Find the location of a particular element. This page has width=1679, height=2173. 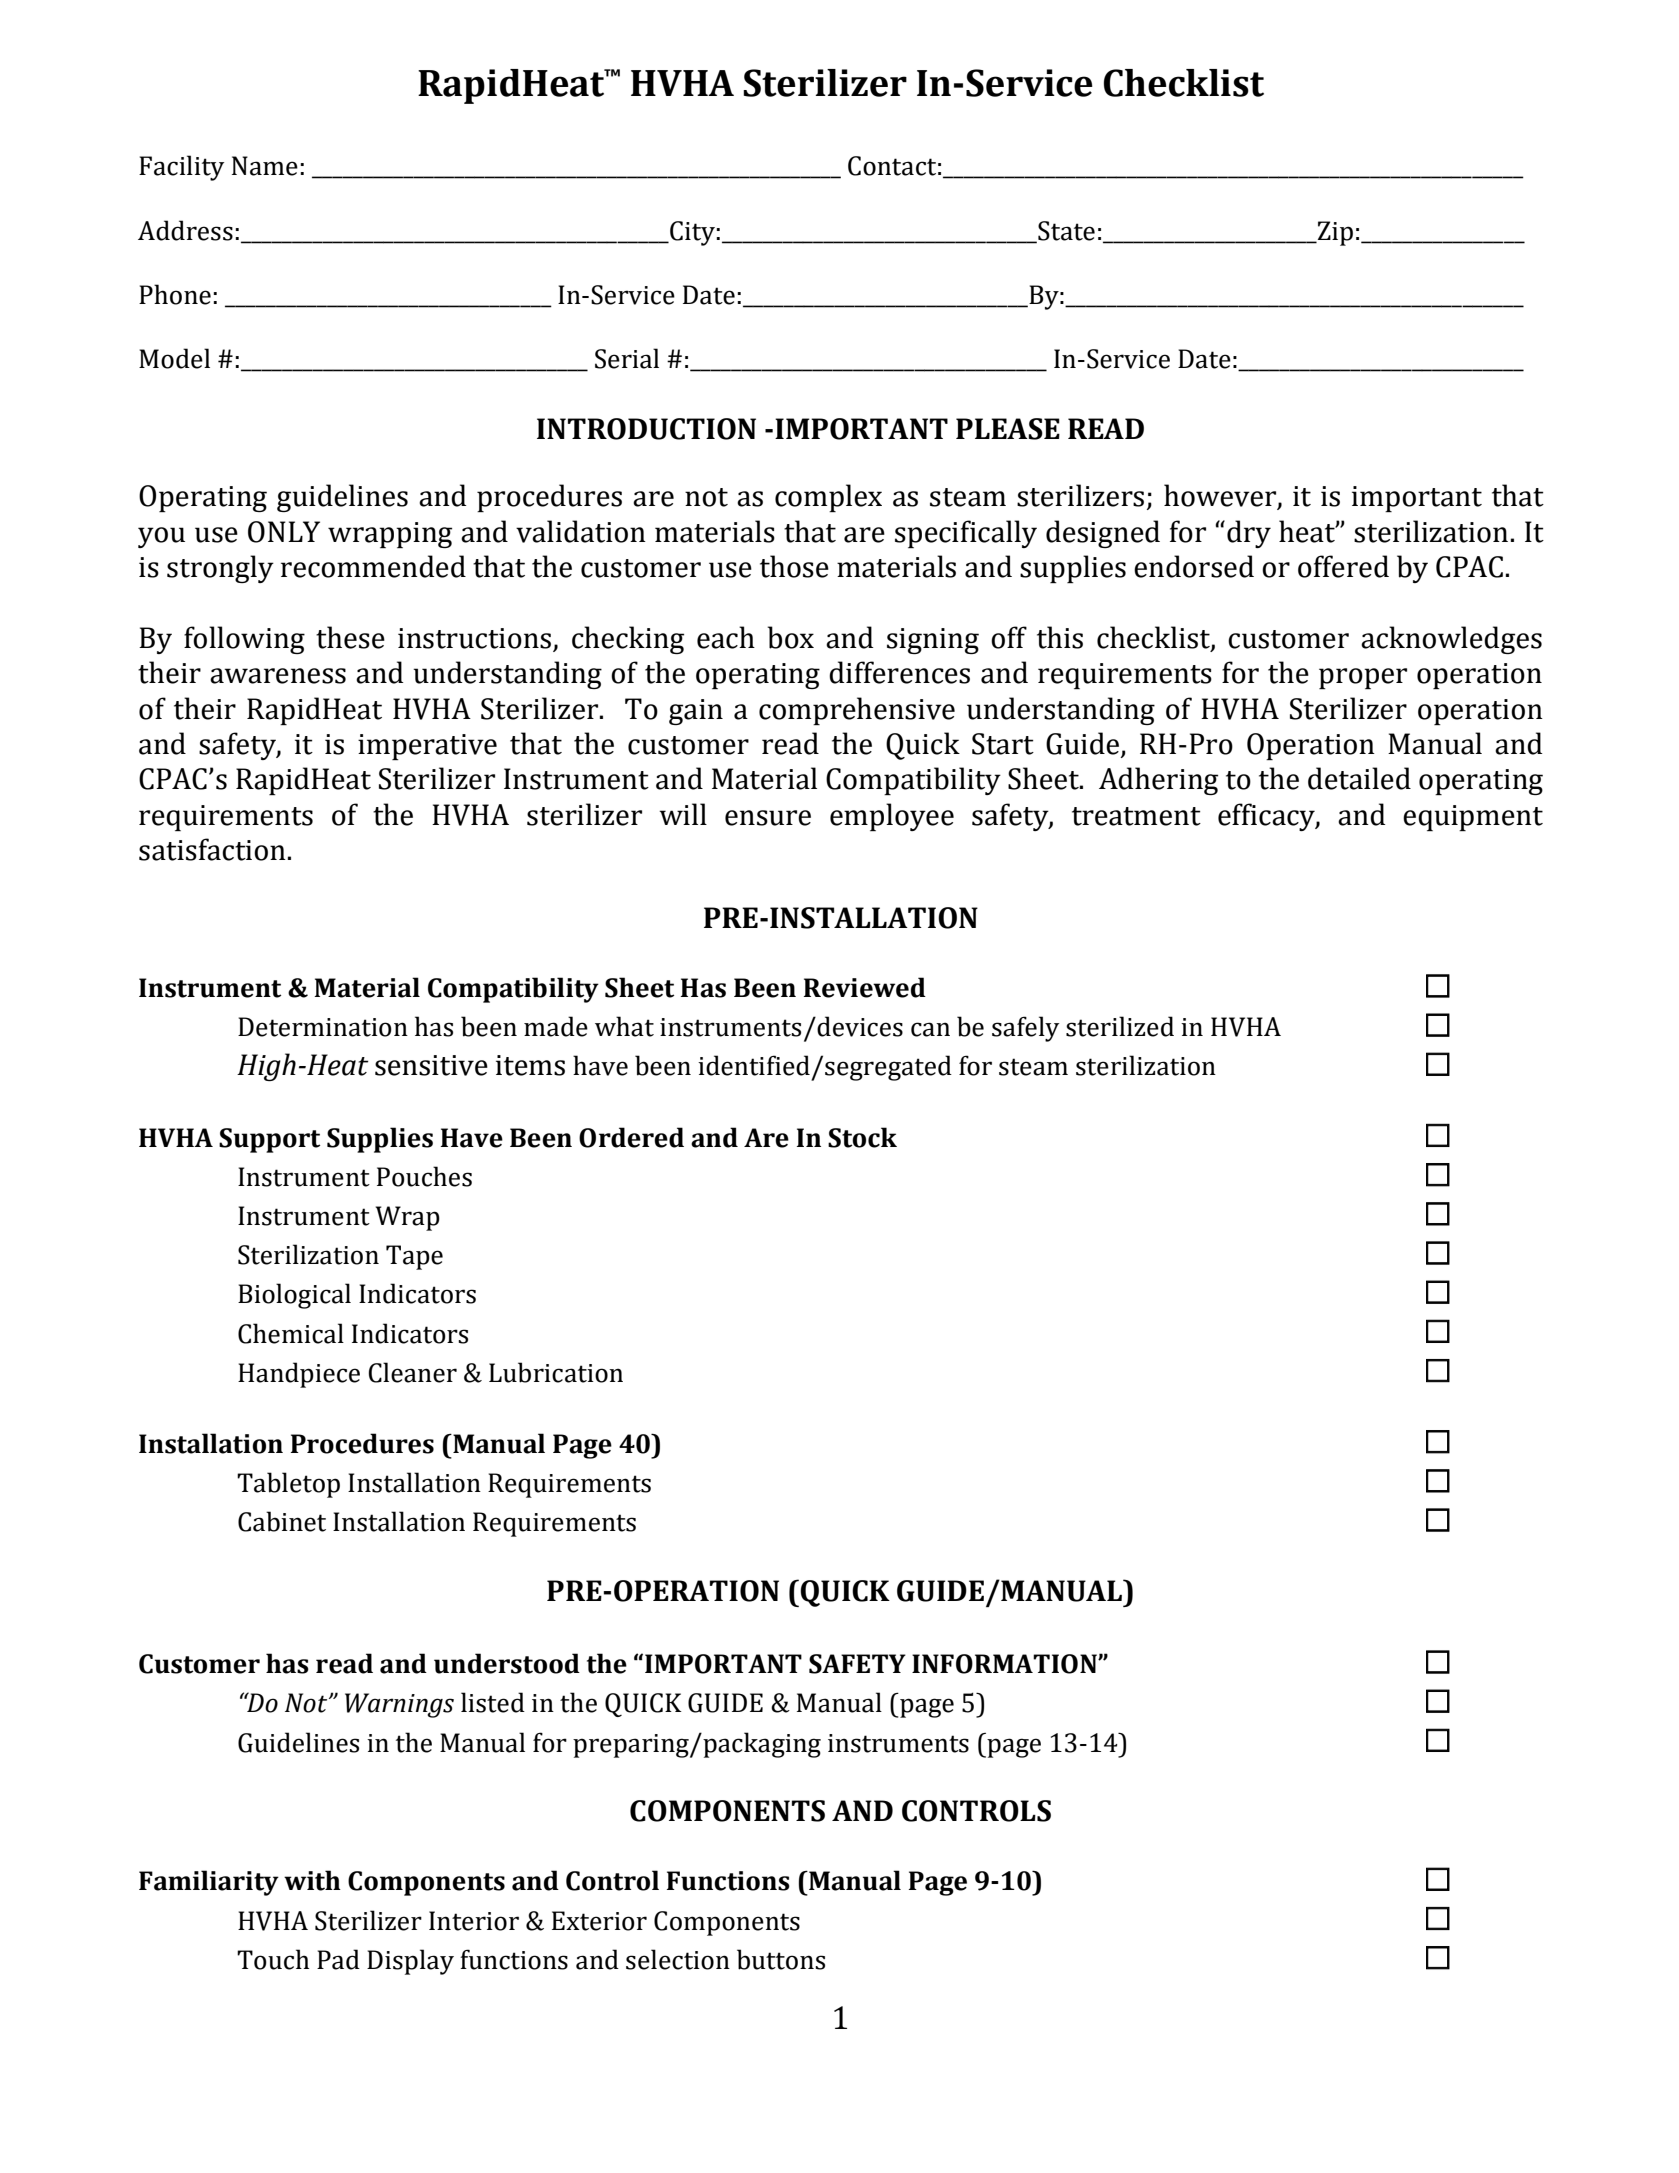

proper is located at coordinates (1363, 678).
